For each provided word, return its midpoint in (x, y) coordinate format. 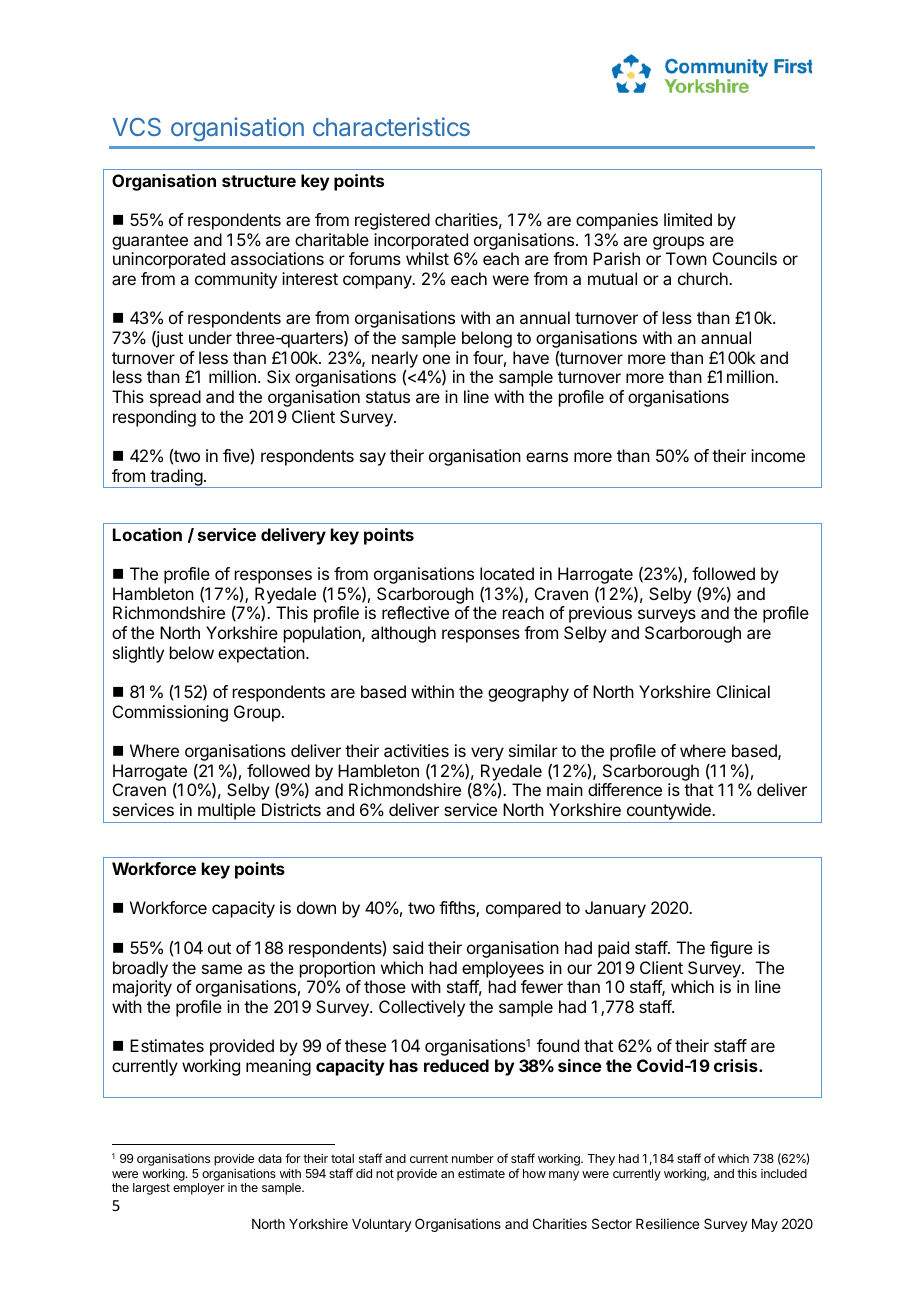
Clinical (743, 691)
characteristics (391, 126)
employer (199, 1189)
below (192, 652)
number (473, 1158)
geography (528, 693)
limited (688, 219)
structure (259, 181)
